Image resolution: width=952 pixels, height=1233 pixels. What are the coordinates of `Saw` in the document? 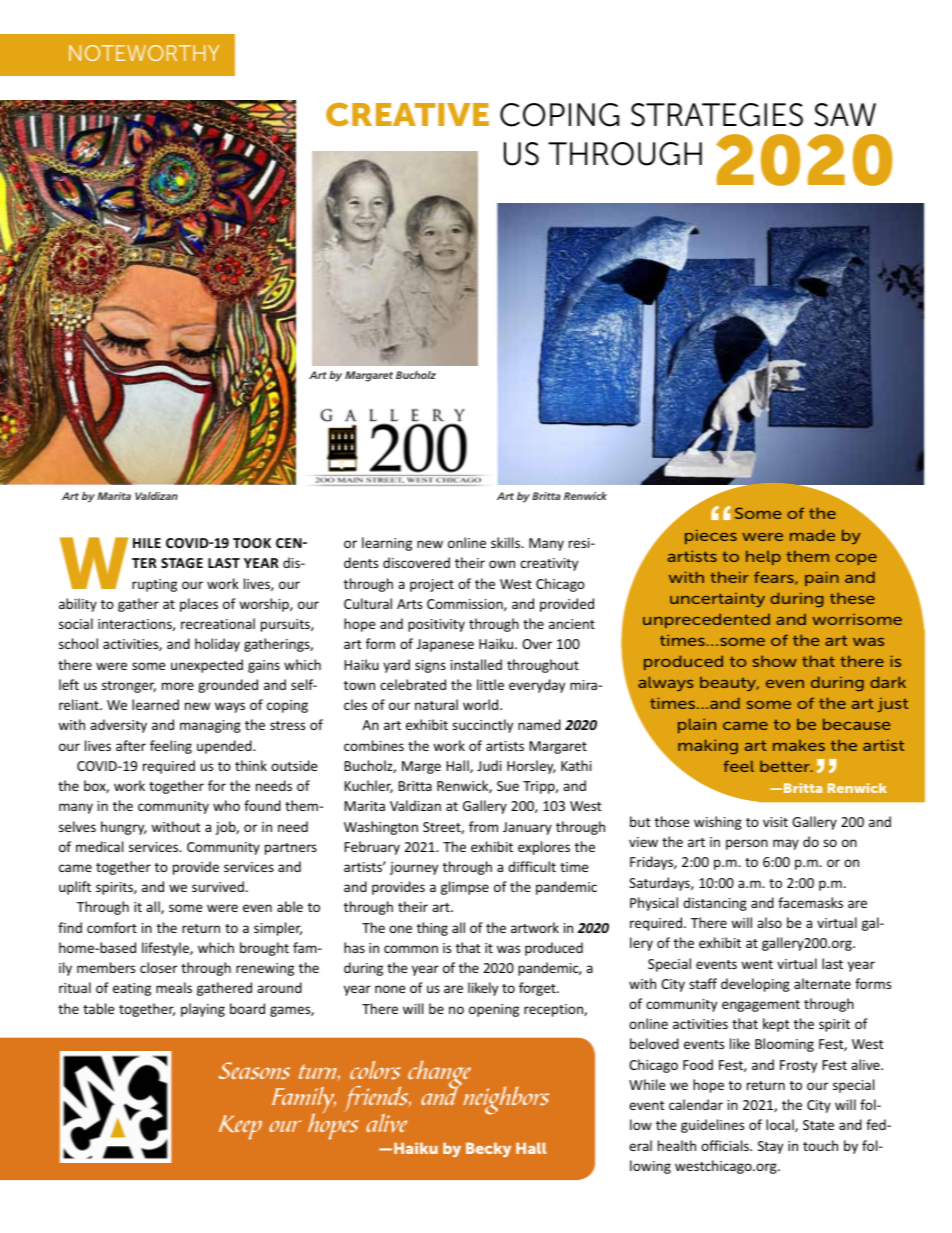 It's located at (845, 115).
